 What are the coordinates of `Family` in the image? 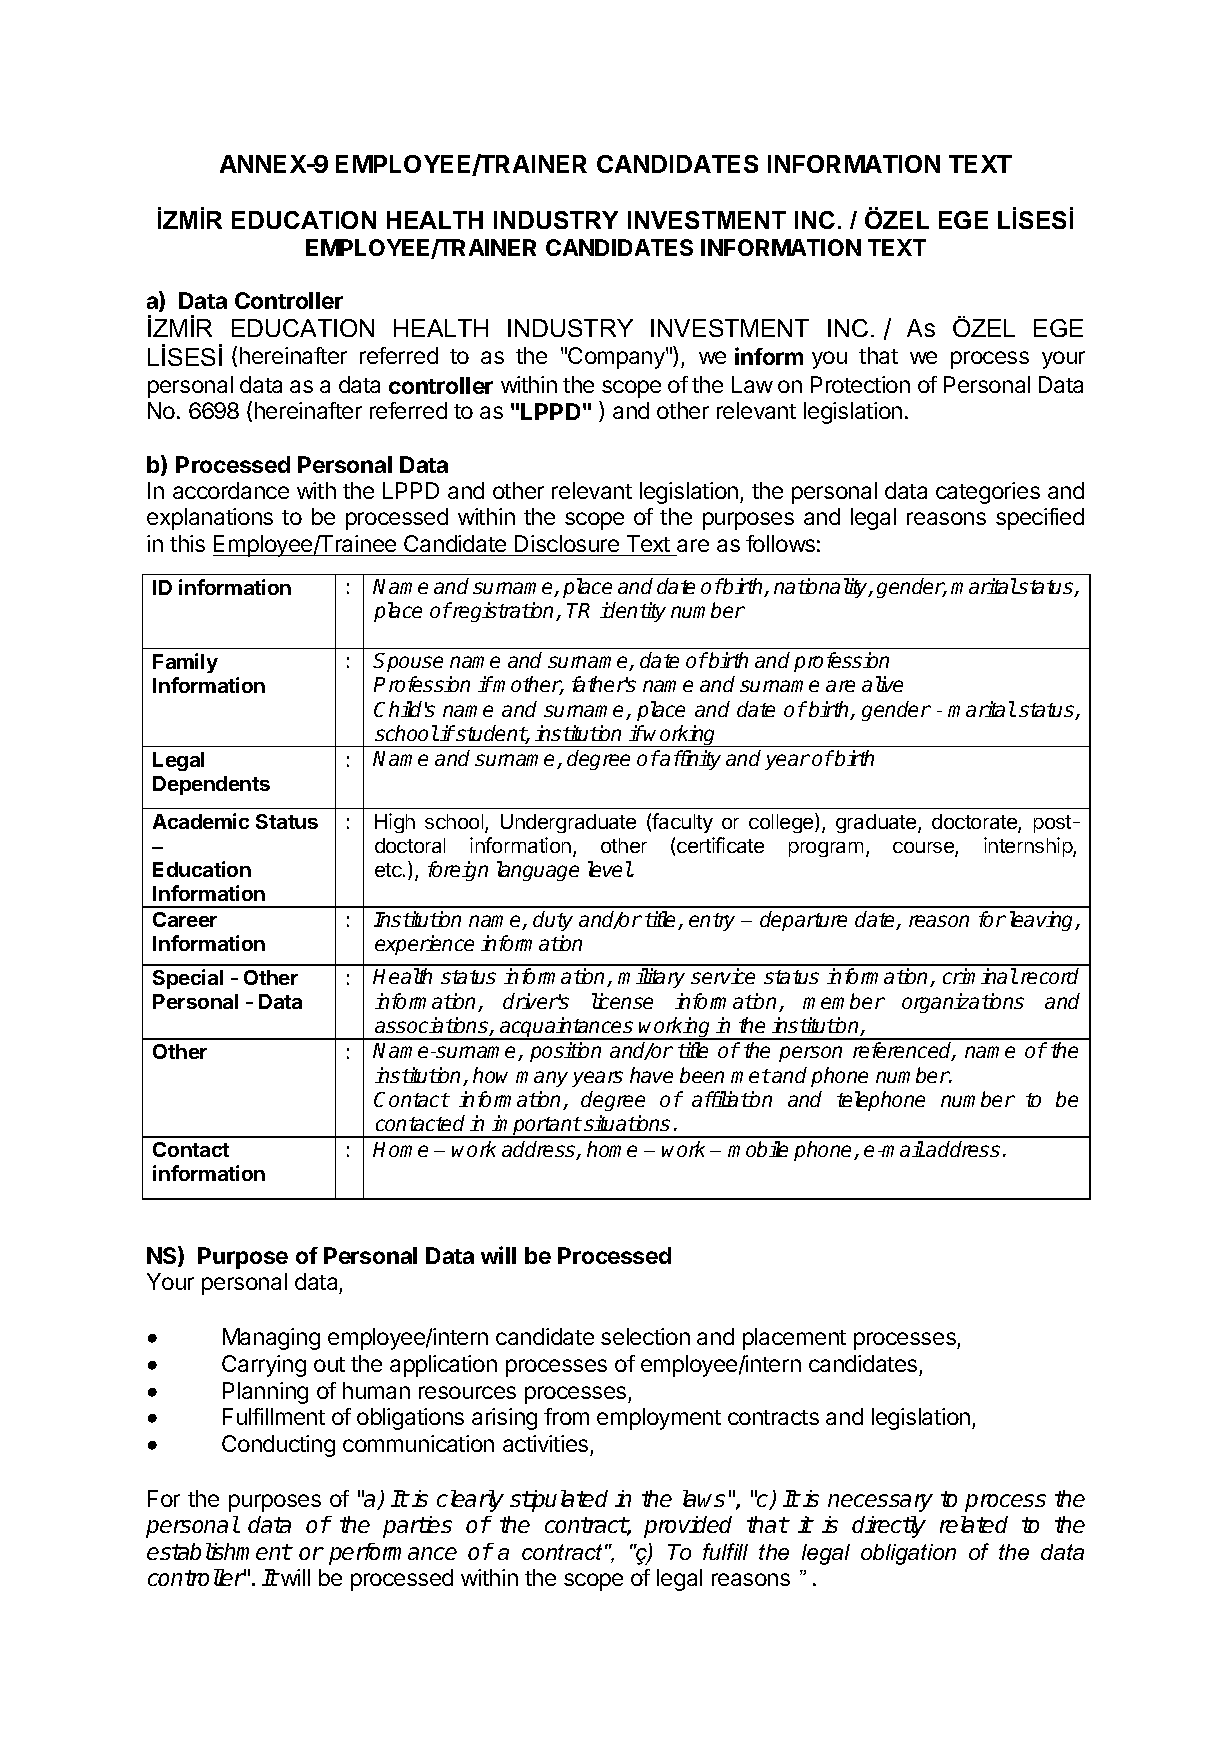 It's located at (185, 663).
